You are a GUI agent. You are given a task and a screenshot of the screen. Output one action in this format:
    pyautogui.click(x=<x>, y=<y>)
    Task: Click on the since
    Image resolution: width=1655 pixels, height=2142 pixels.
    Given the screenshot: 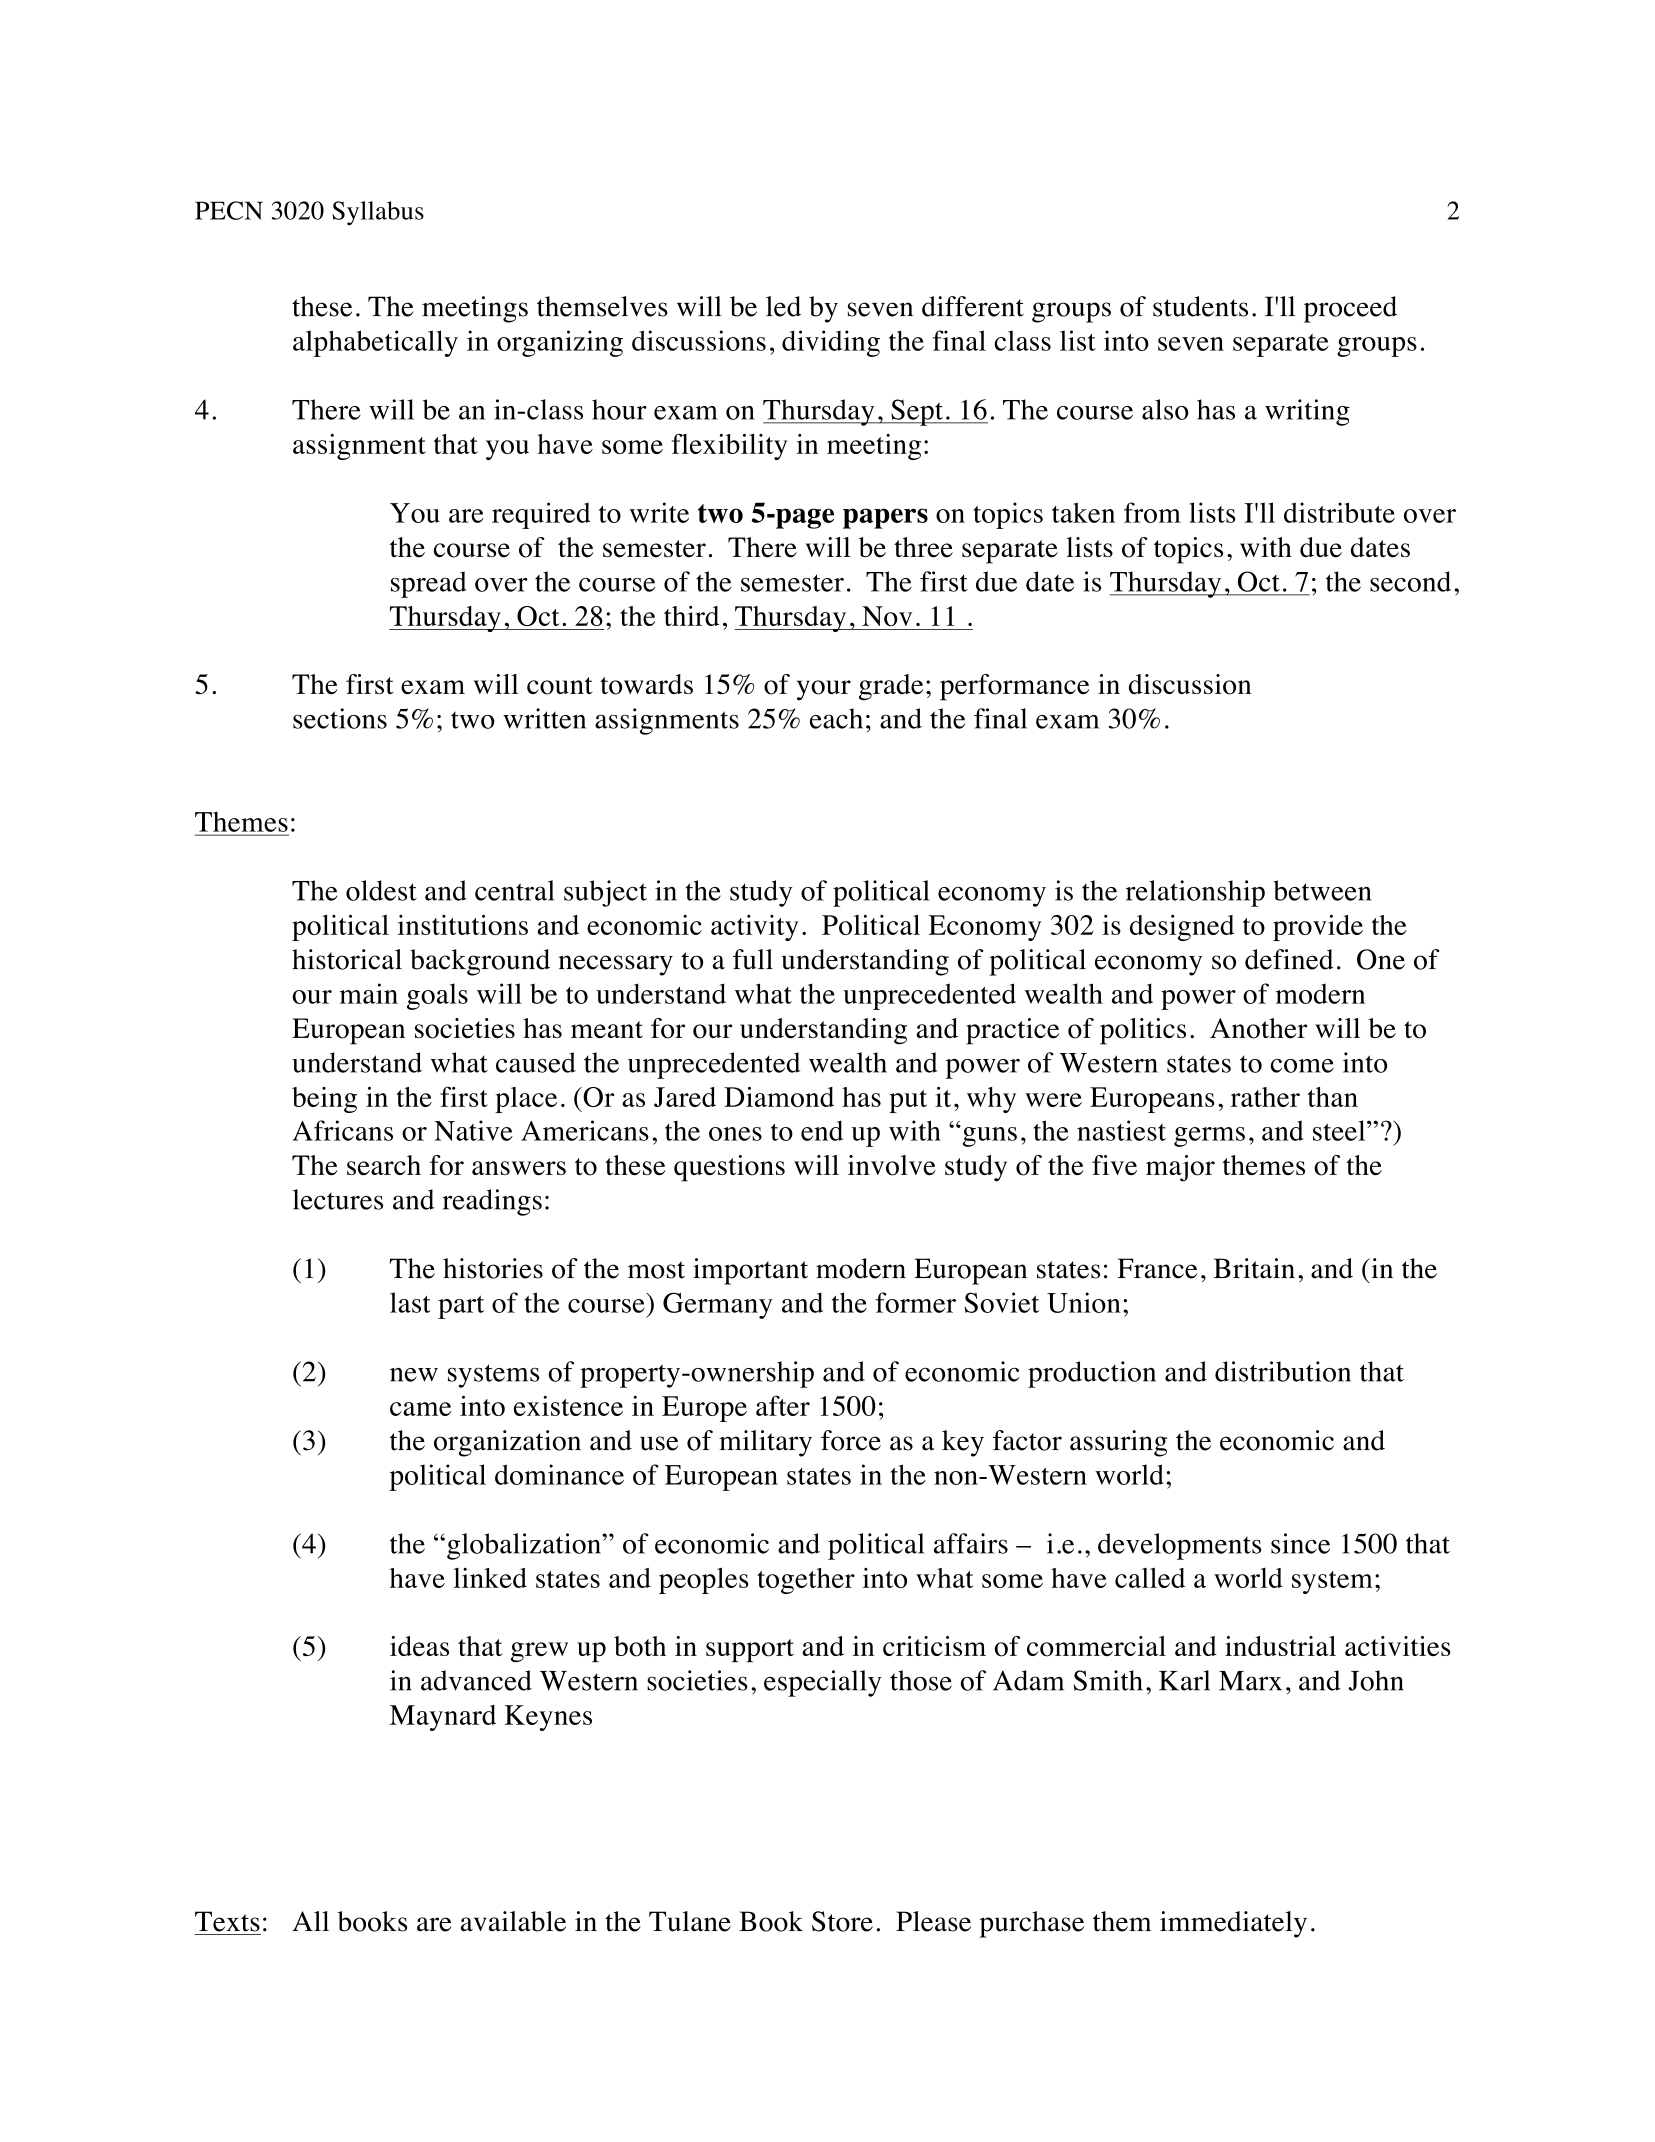 What is the action you would take?
    pyautogui.click(x=1300, y=1543)
